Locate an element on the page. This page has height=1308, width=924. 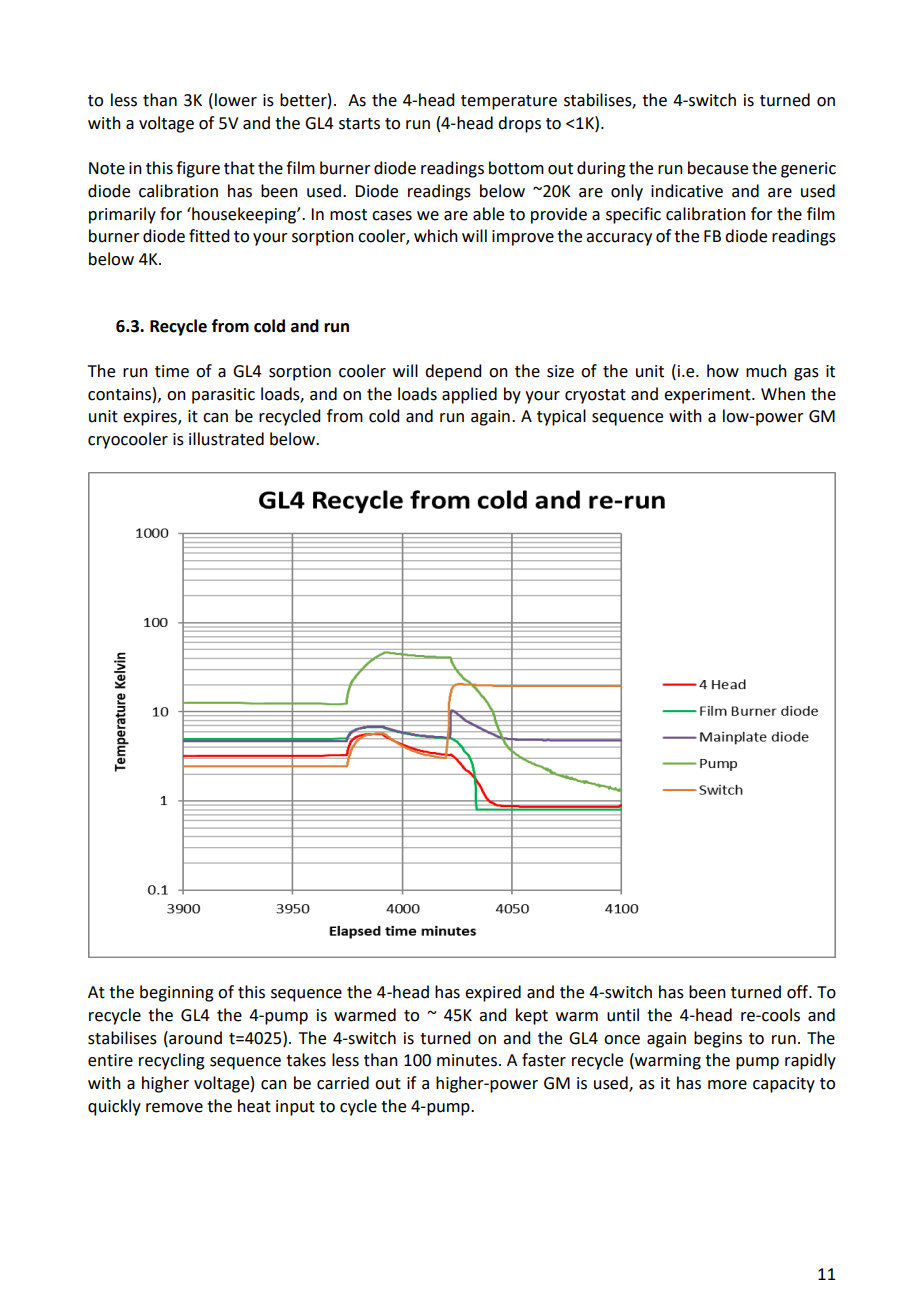
off is located at coordinates (799, 992).
